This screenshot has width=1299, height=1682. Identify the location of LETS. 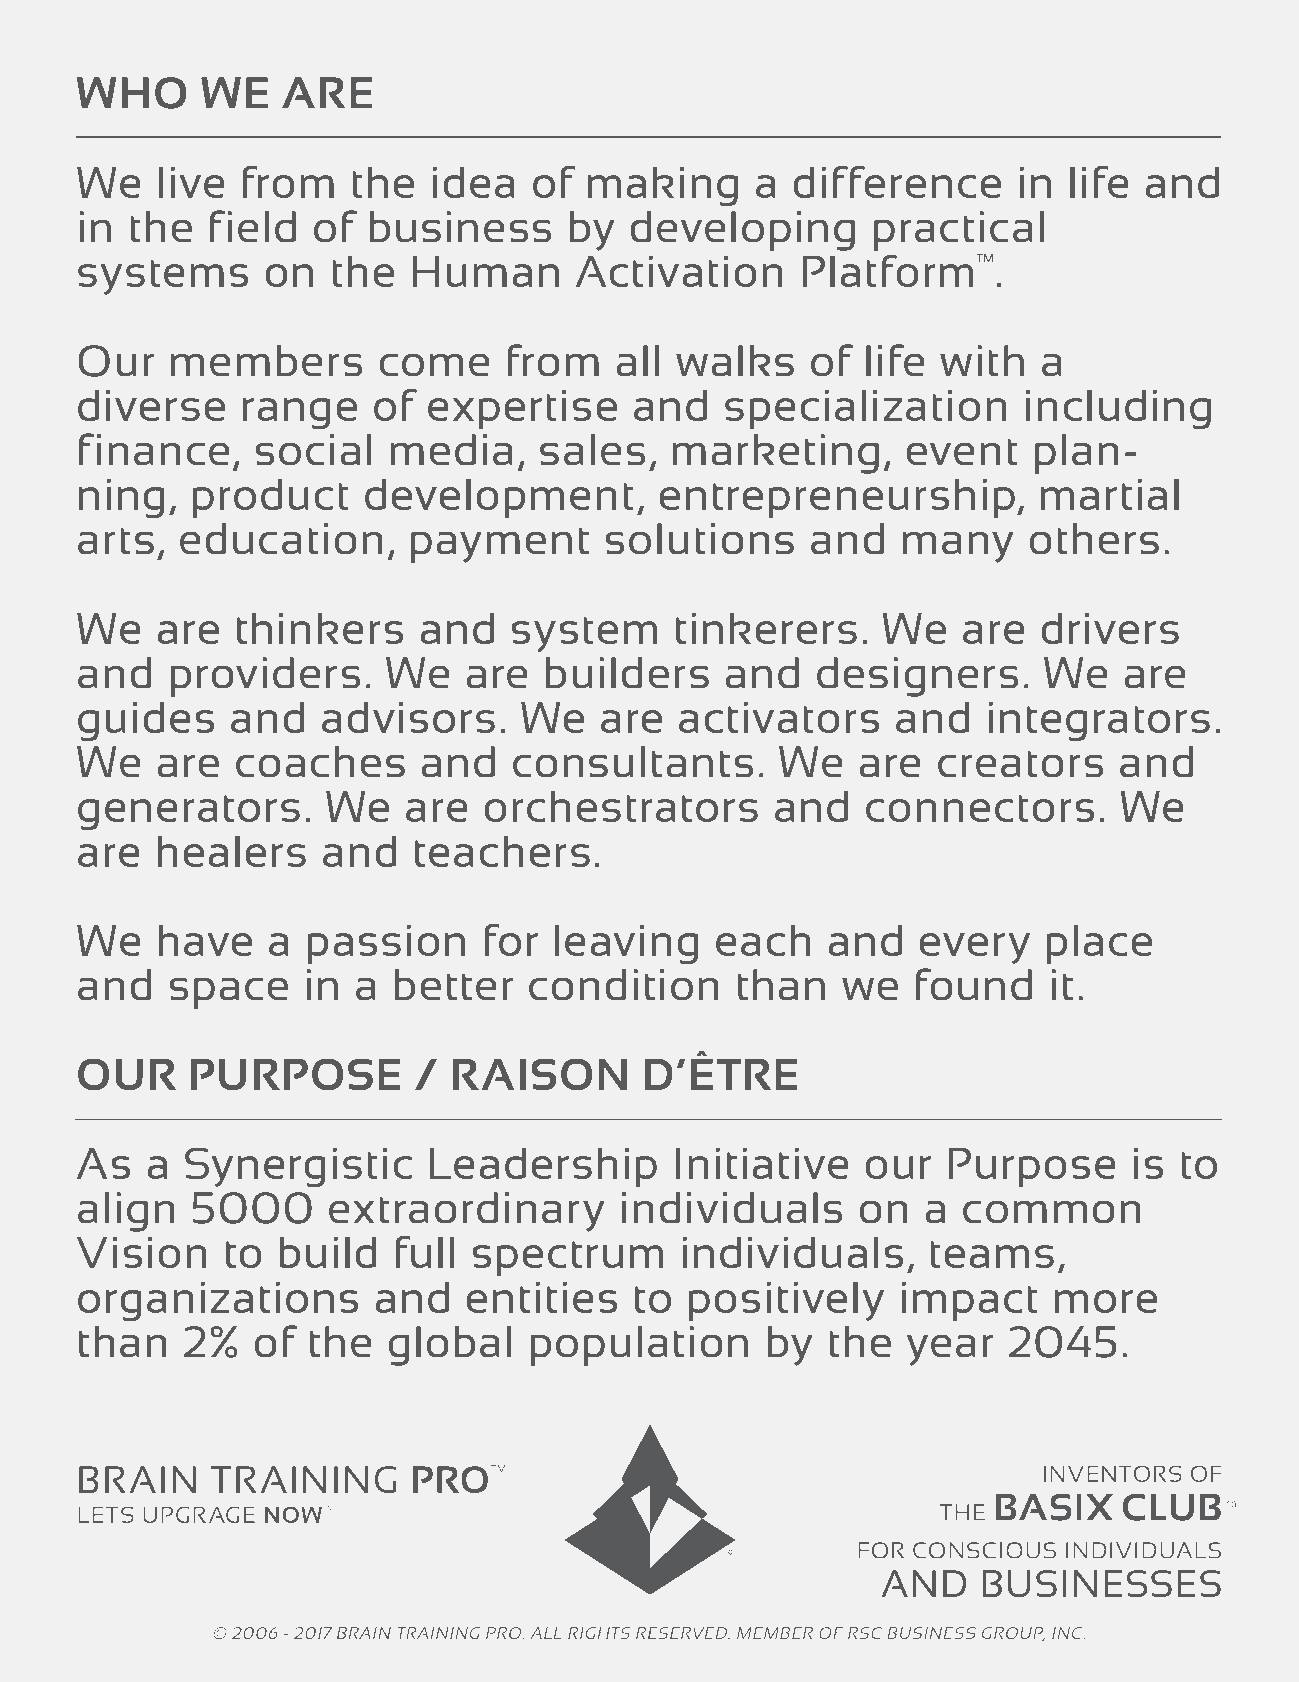
(106, 1515).
